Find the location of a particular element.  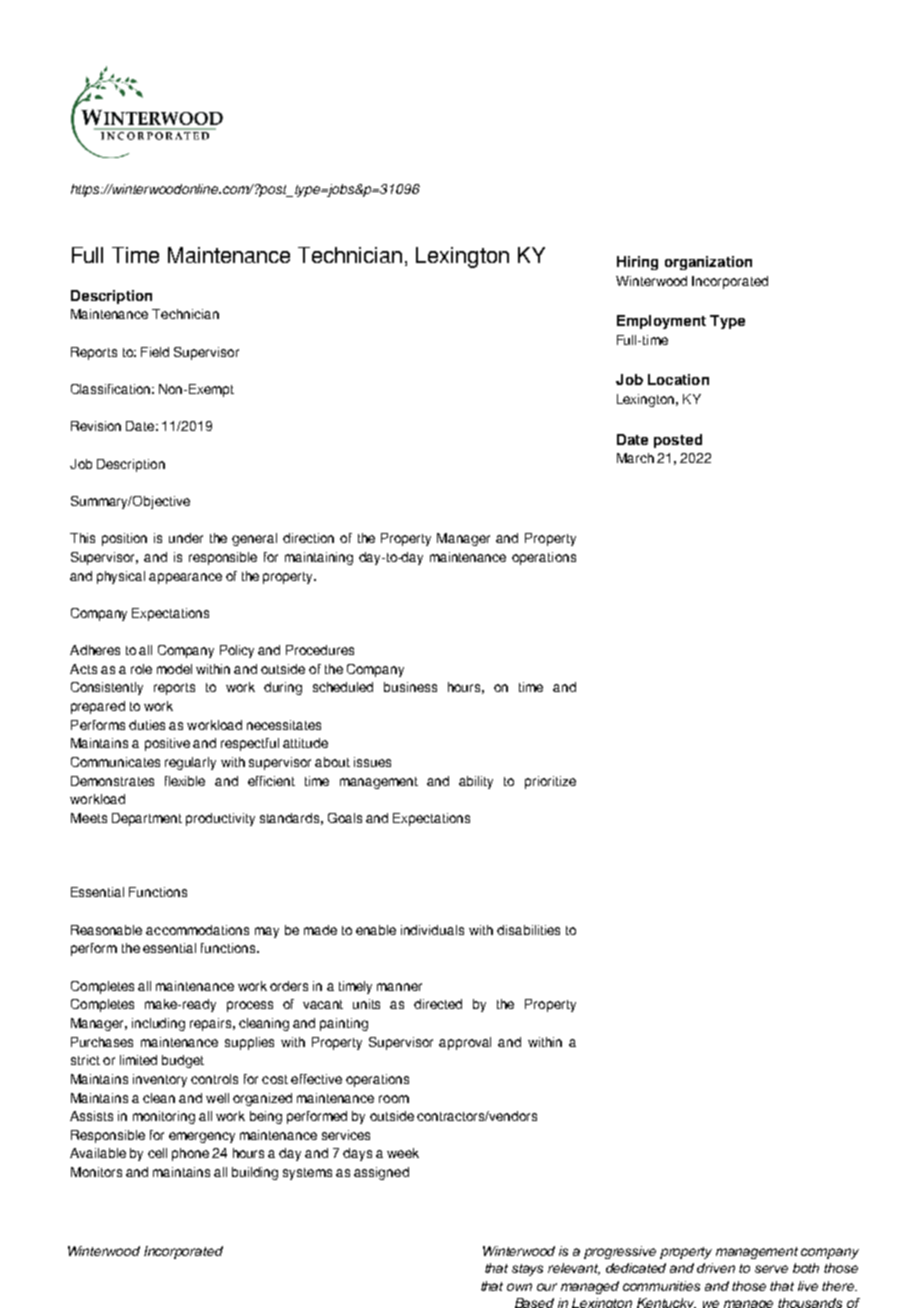

organization is located at coordinates (708, 263).
